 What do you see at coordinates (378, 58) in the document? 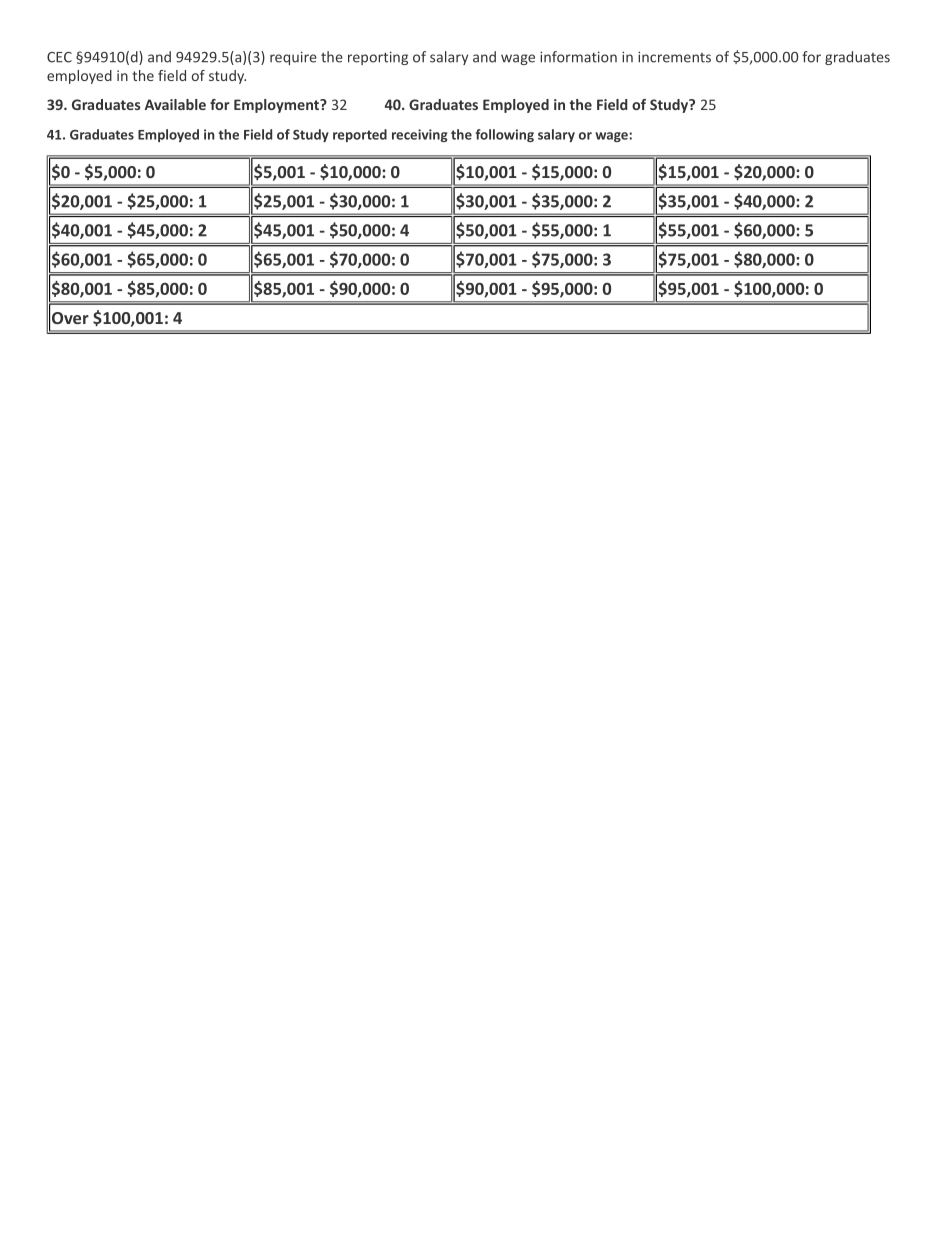
I see `reporting` at bounding box center [378, 58].
